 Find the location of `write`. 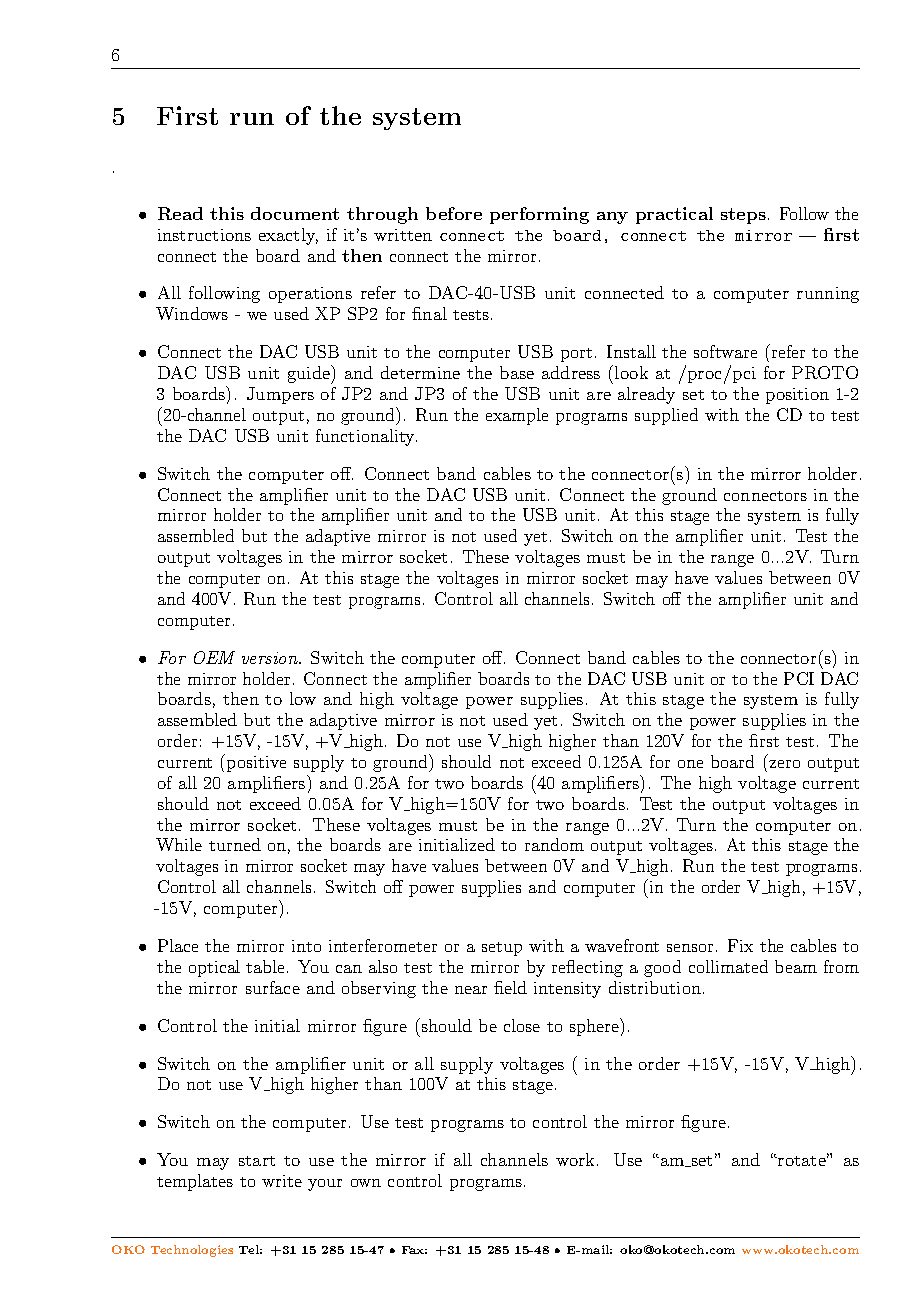

write is located at coordinates (282, 1181).
